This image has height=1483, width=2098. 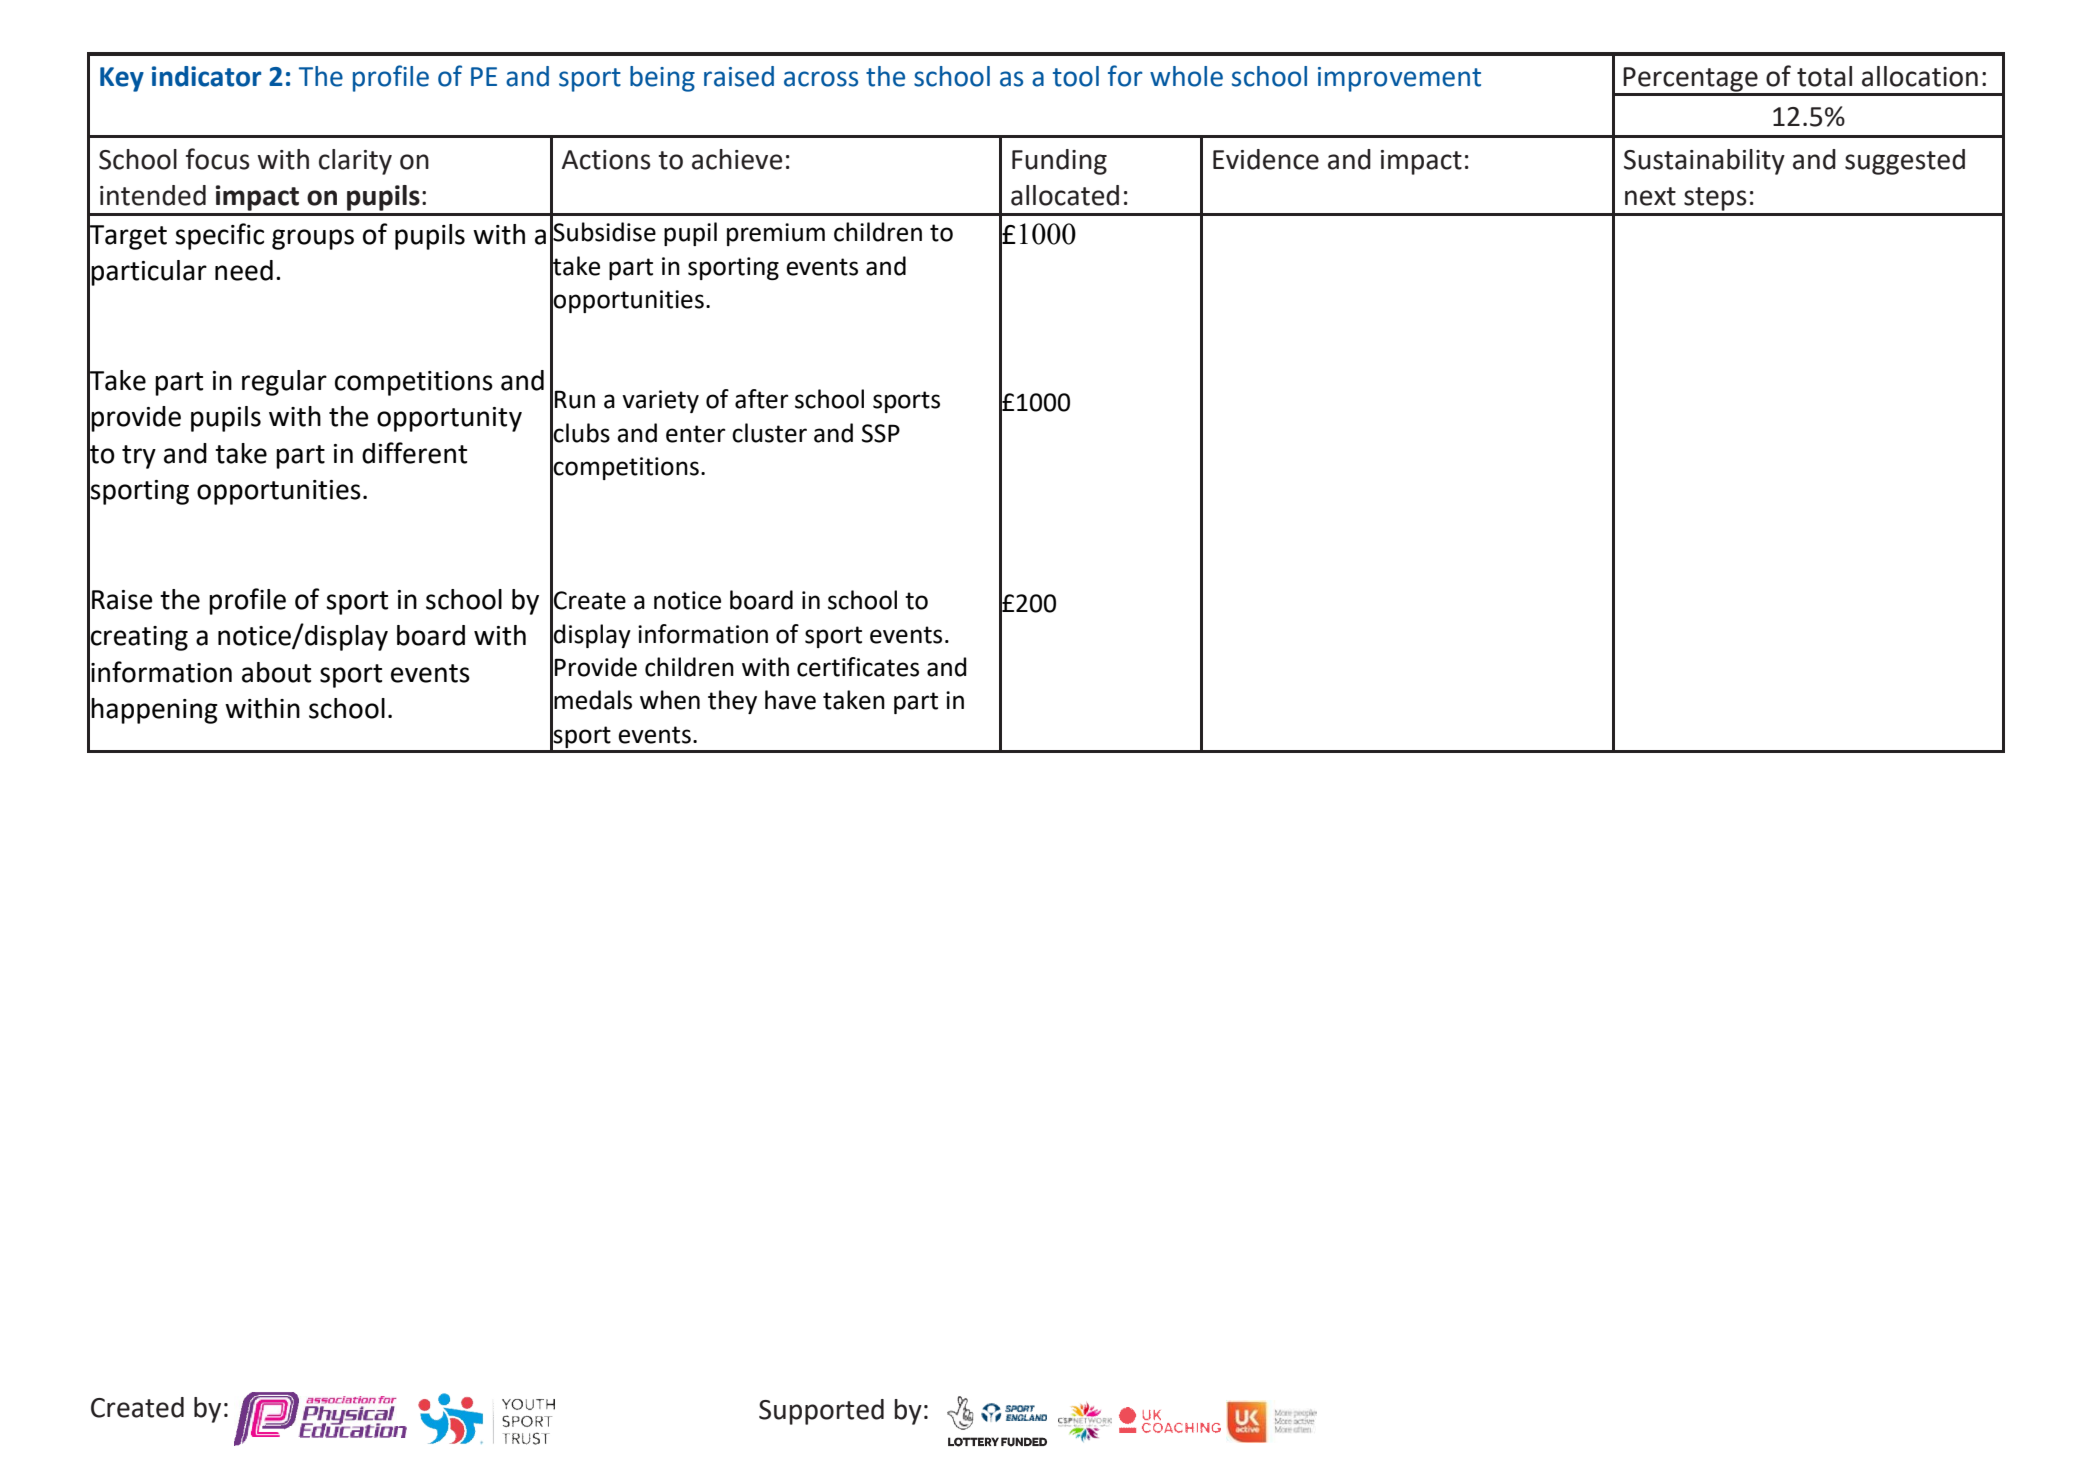 What do you see at coordinates (355, 162) in the image?
I see `clarity` at bounding box center [355, 162].
